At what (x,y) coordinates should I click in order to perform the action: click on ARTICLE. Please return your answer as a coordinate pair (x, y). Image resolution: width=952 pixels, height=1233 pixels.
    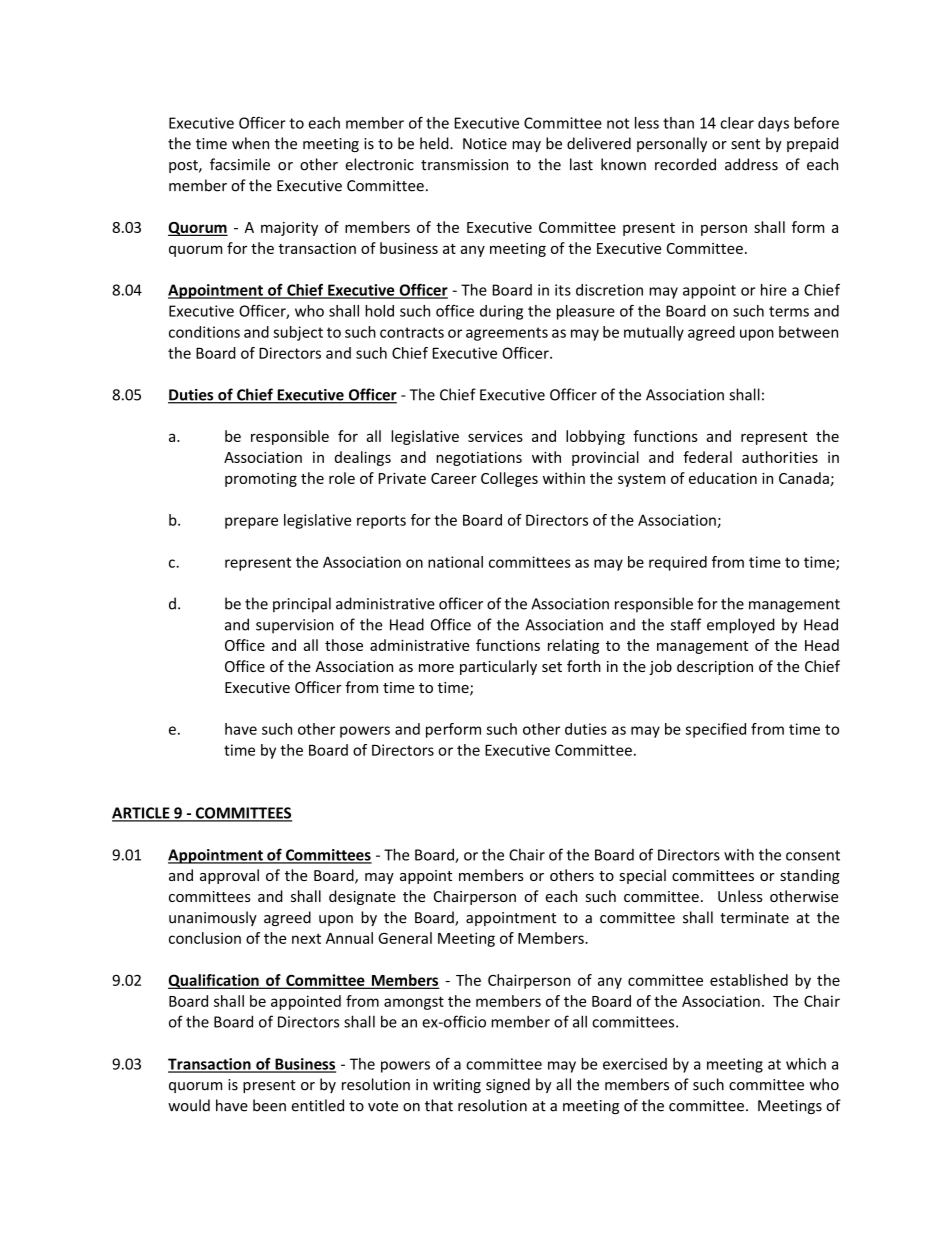
    Looking at the image, I should click on (142, 814).
